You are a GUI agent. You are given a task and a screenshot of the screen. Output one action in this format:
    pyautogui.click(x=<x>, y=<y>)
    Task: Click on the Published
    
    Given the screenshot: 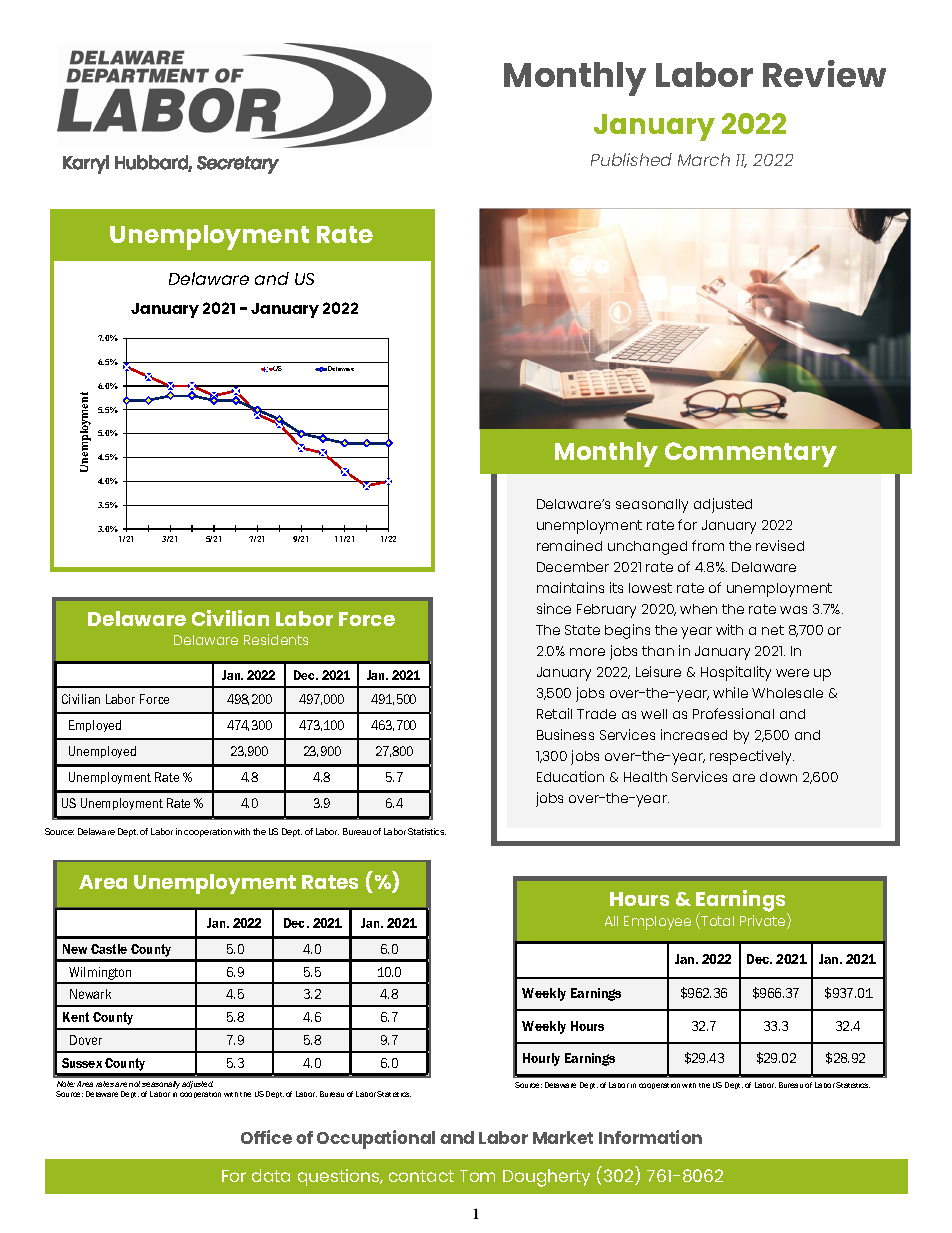 What is the action you would take?
    pyautogui.click(x=631, y=159)
